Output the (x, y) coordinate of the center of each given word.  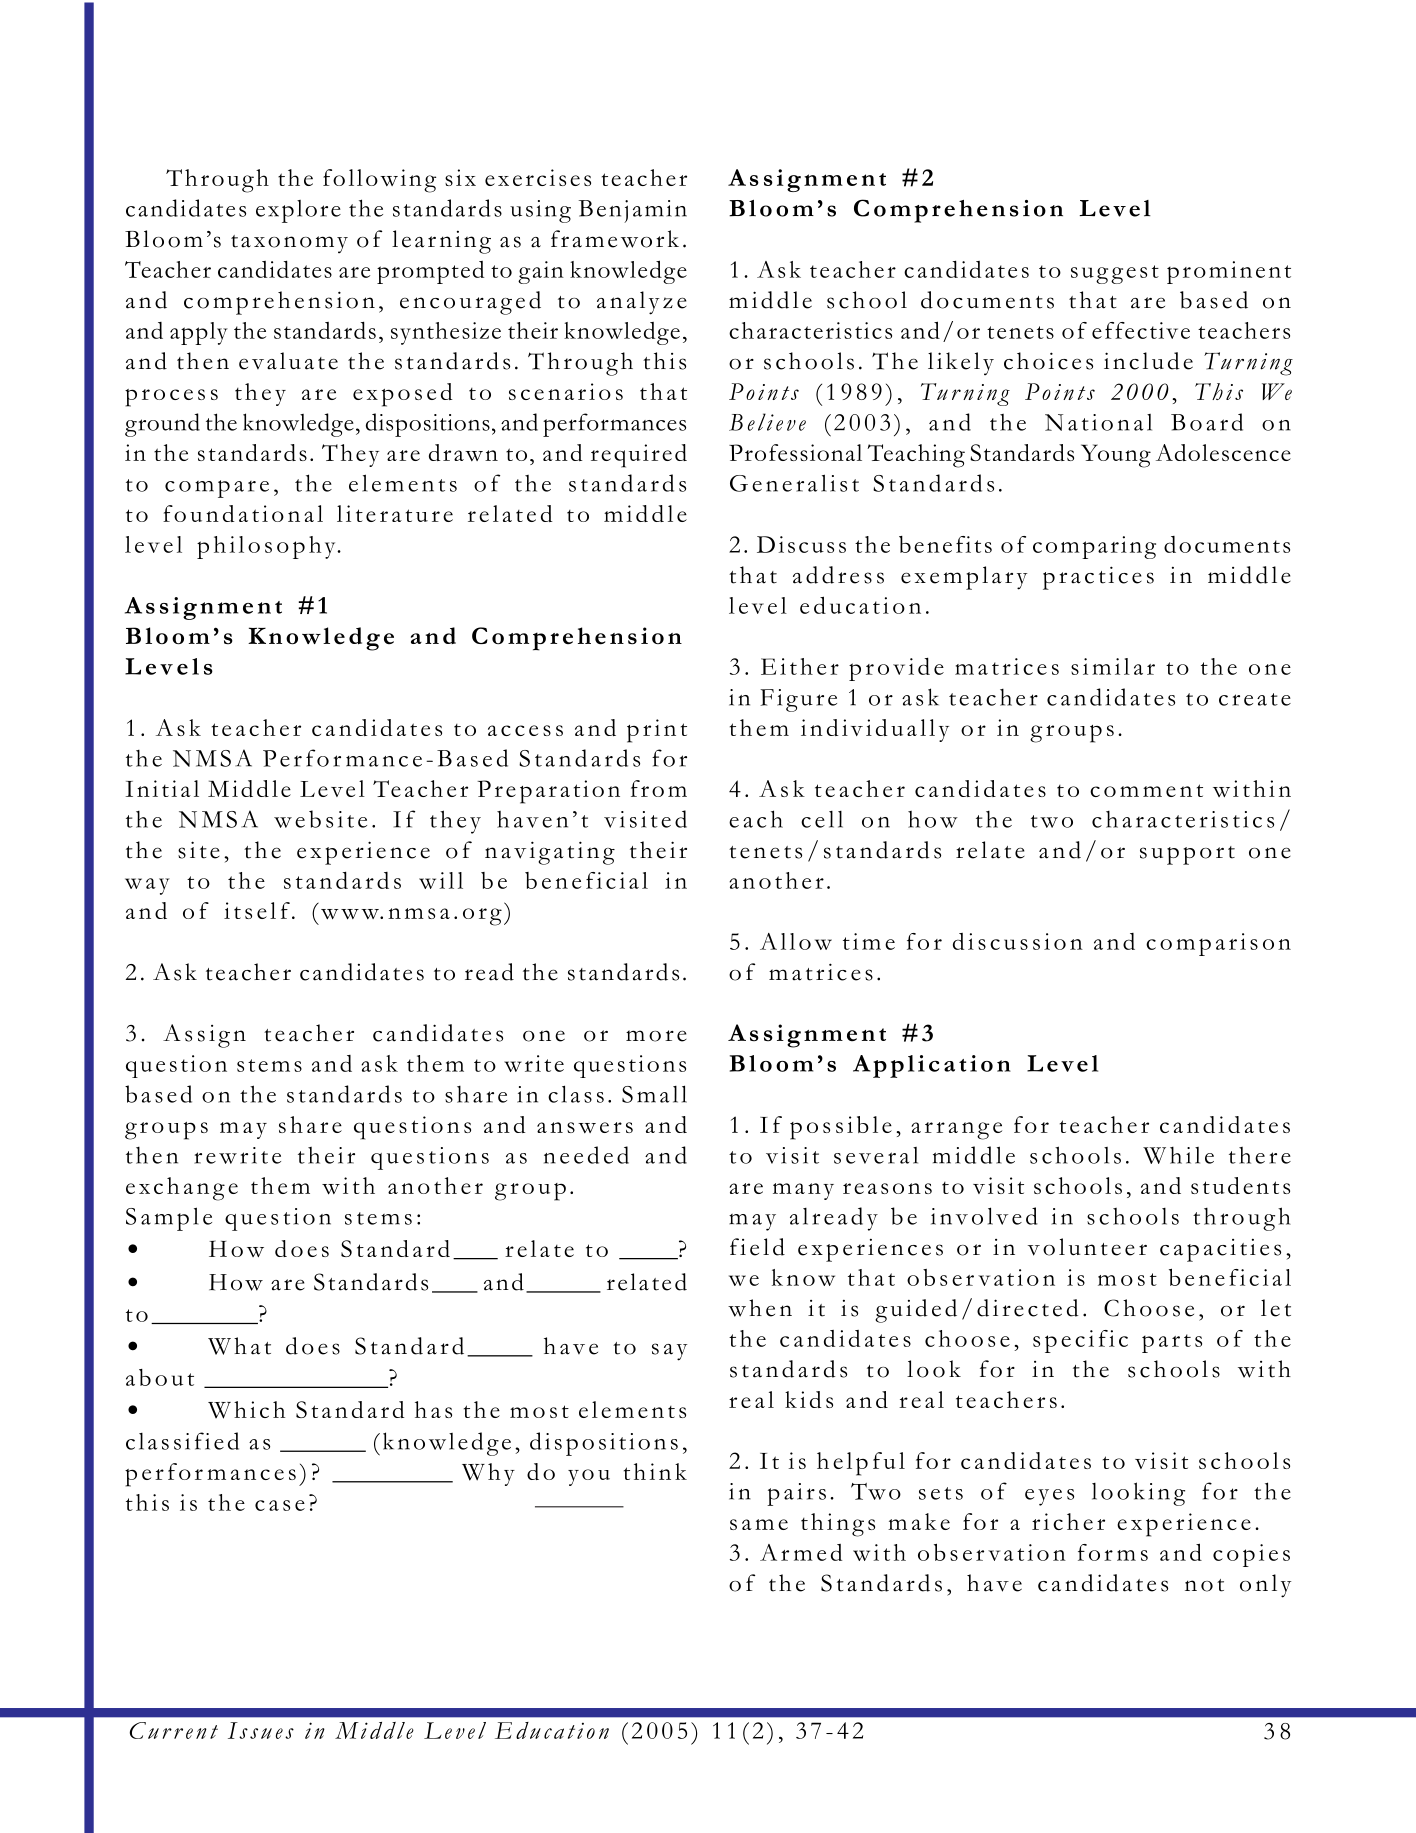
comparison (1218, 944)
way (147, 886)
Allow (796, 941)
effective (1141, 330)
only (1265, 1586)
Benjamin (633, 211)
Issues (261, 1730)
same (759, 1524)
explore (298, 211)
